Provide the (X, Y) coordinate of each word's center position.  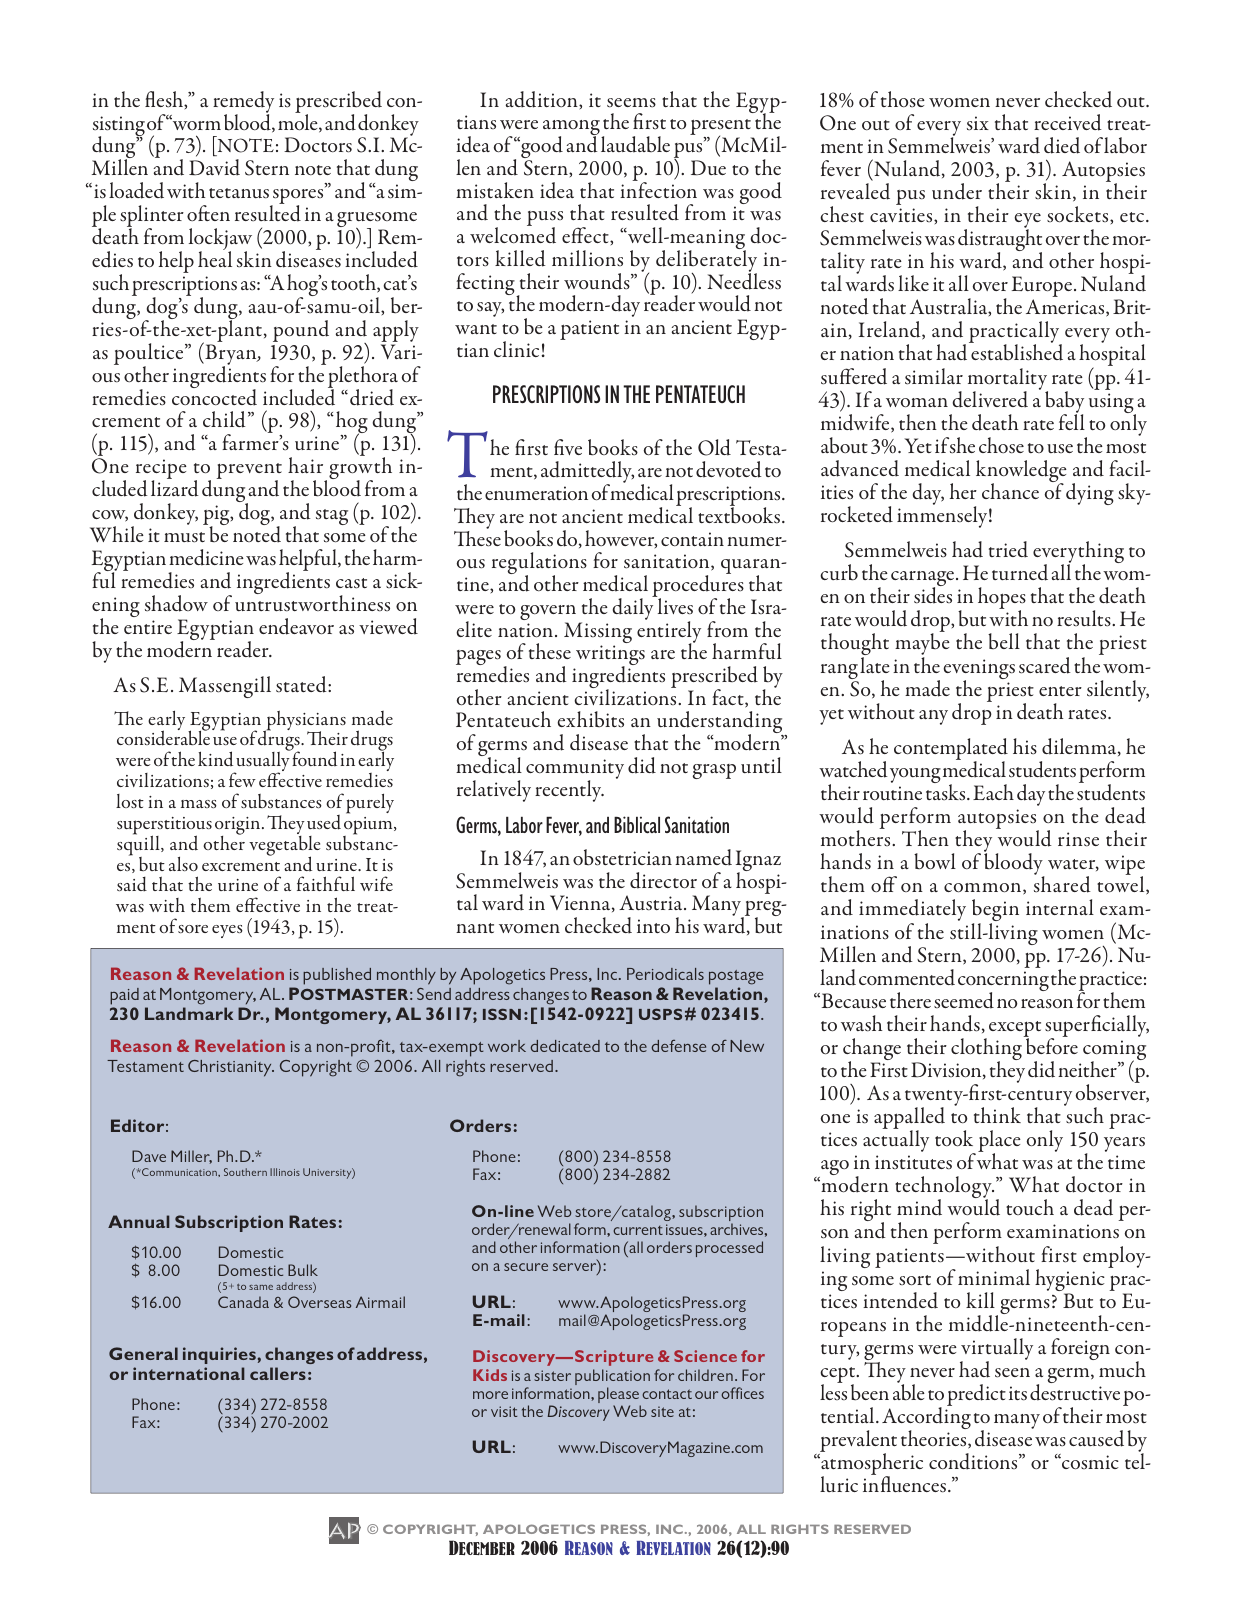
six (978, 123)
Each (993, 792)
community (575, 770)
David (214, 167)
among (572, 129)
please (619, 1396)
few (242, 779)
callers (278, 1373)
